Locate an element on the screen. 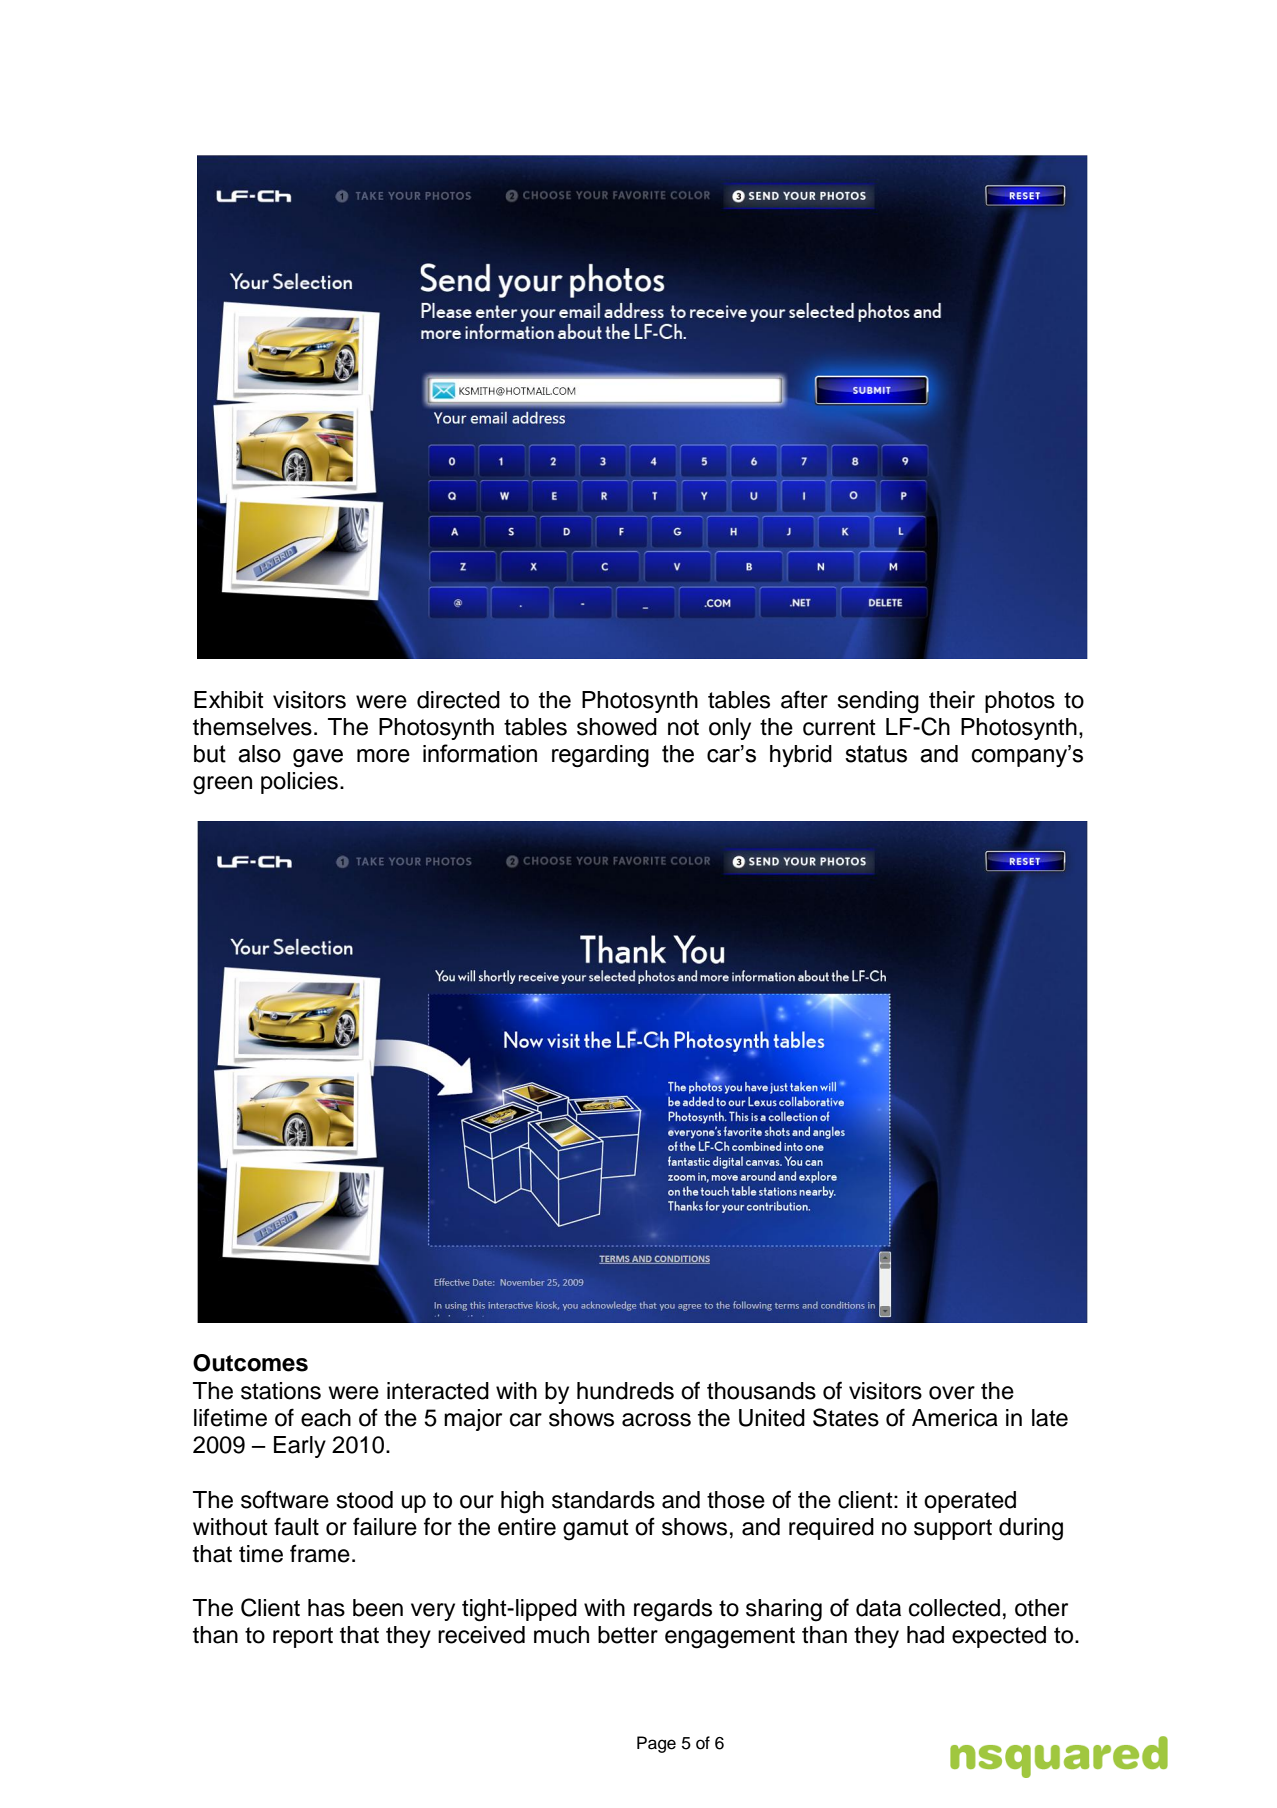 The width and height of the screenshot is (1277, 1808). over is located at coordinates (952, 1393).
